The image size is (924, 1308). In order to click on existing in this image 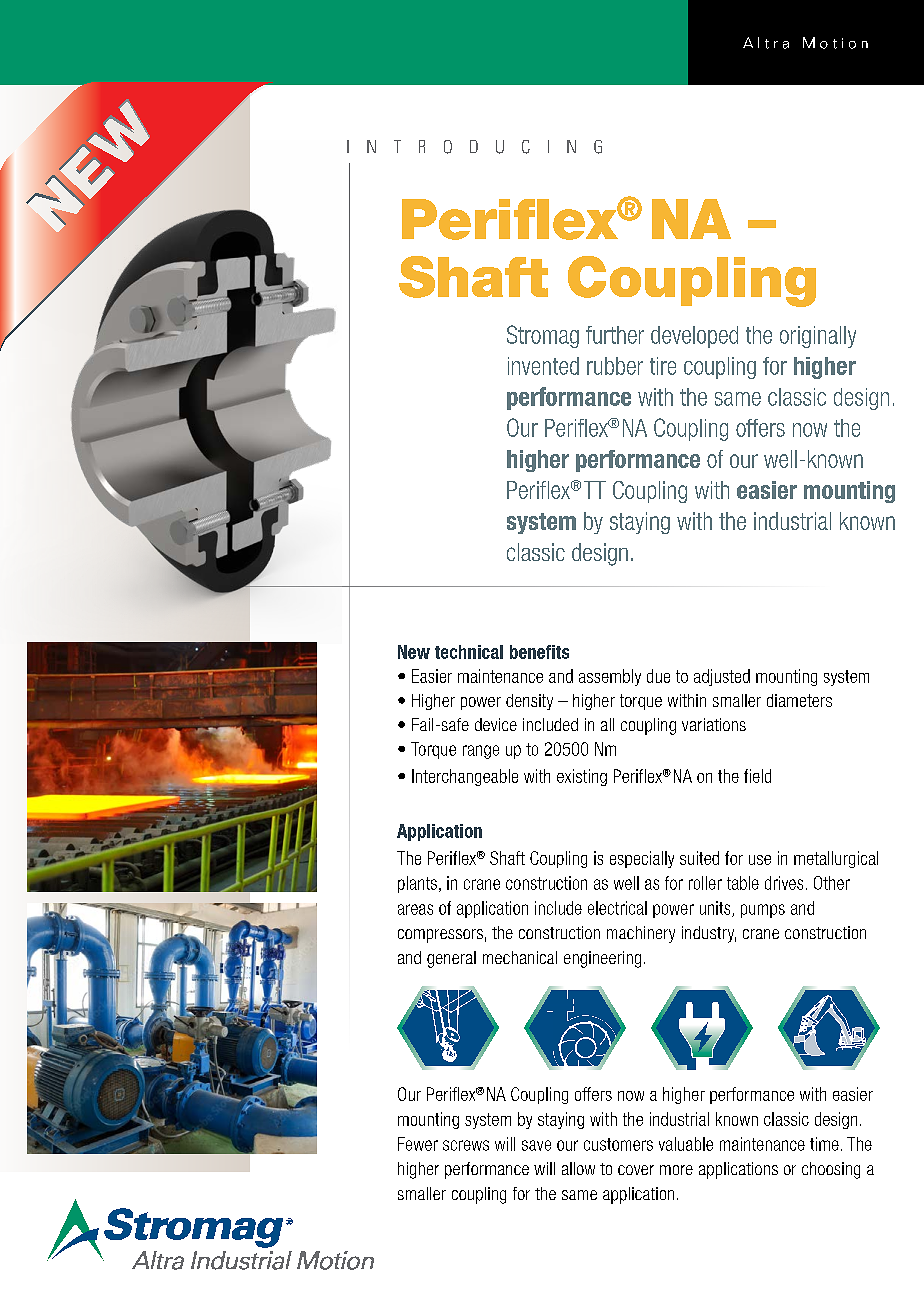, I will do `click(582, 777)`.
